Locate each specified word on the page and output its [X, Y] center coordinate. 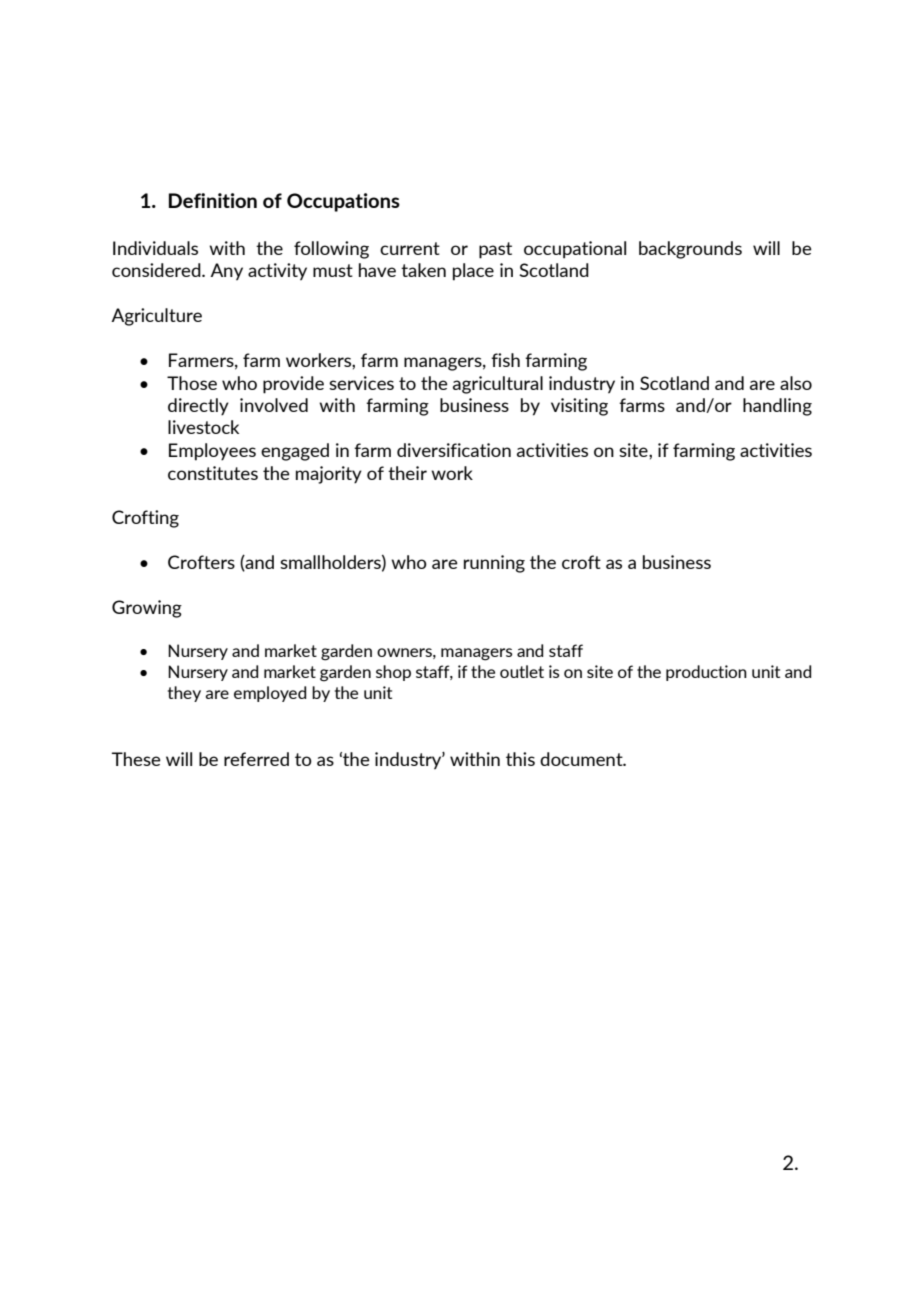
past [495, 250]
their [407, 473]
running [494, 564]
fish [505, 360]
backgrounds [690, 250]
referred [256, 759]
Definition [213, 200]
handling [777, 407]
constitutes [213, 473]
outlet [522, 671]
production [706, 673]
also [796, 383]
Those [192, 383]
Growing [147, 609]
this [520, 759]
